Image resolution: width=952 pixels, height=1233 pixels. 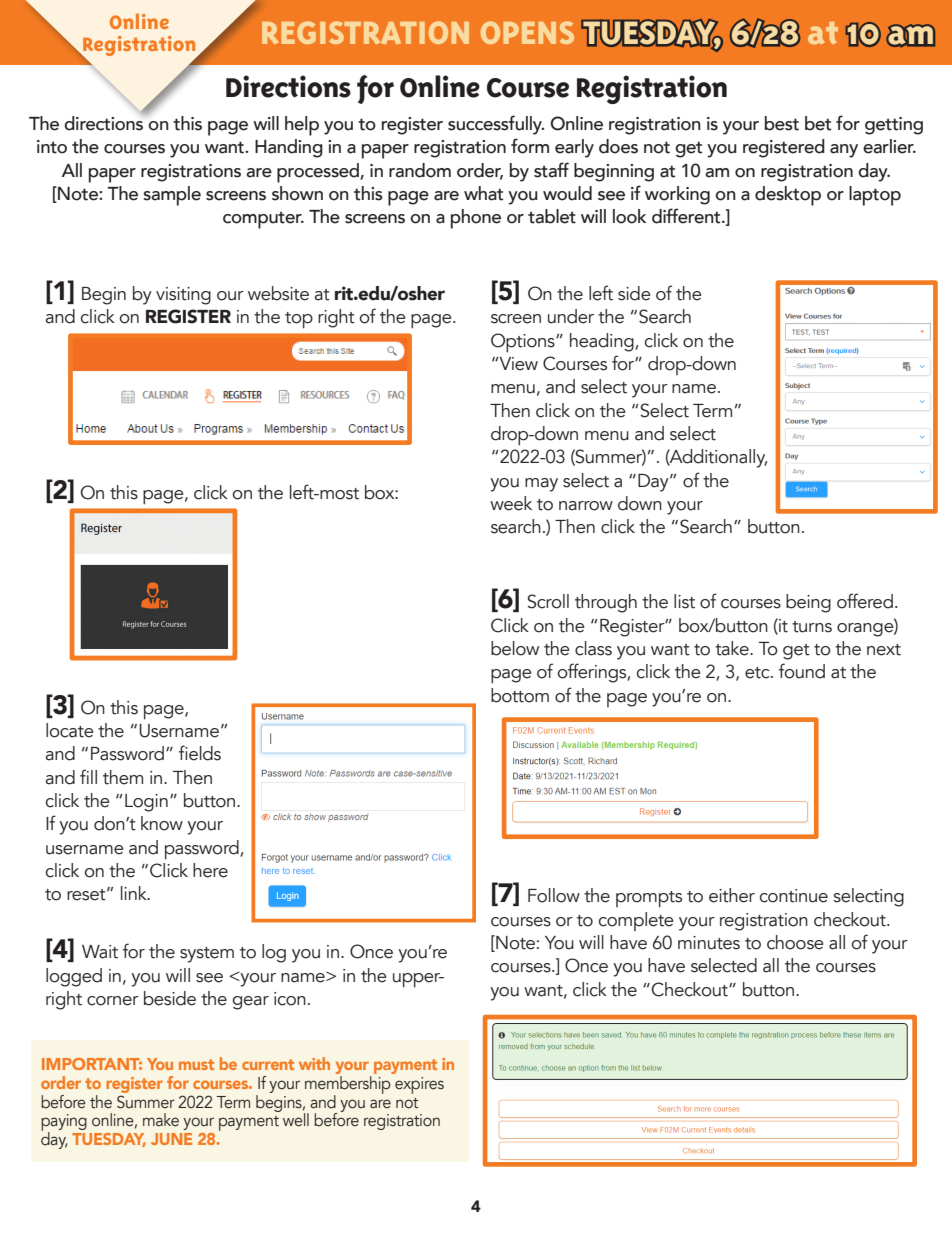 What do you see at coordinates (70, 730) in the image?
I see `locate` at bounding box center [70, 730].
